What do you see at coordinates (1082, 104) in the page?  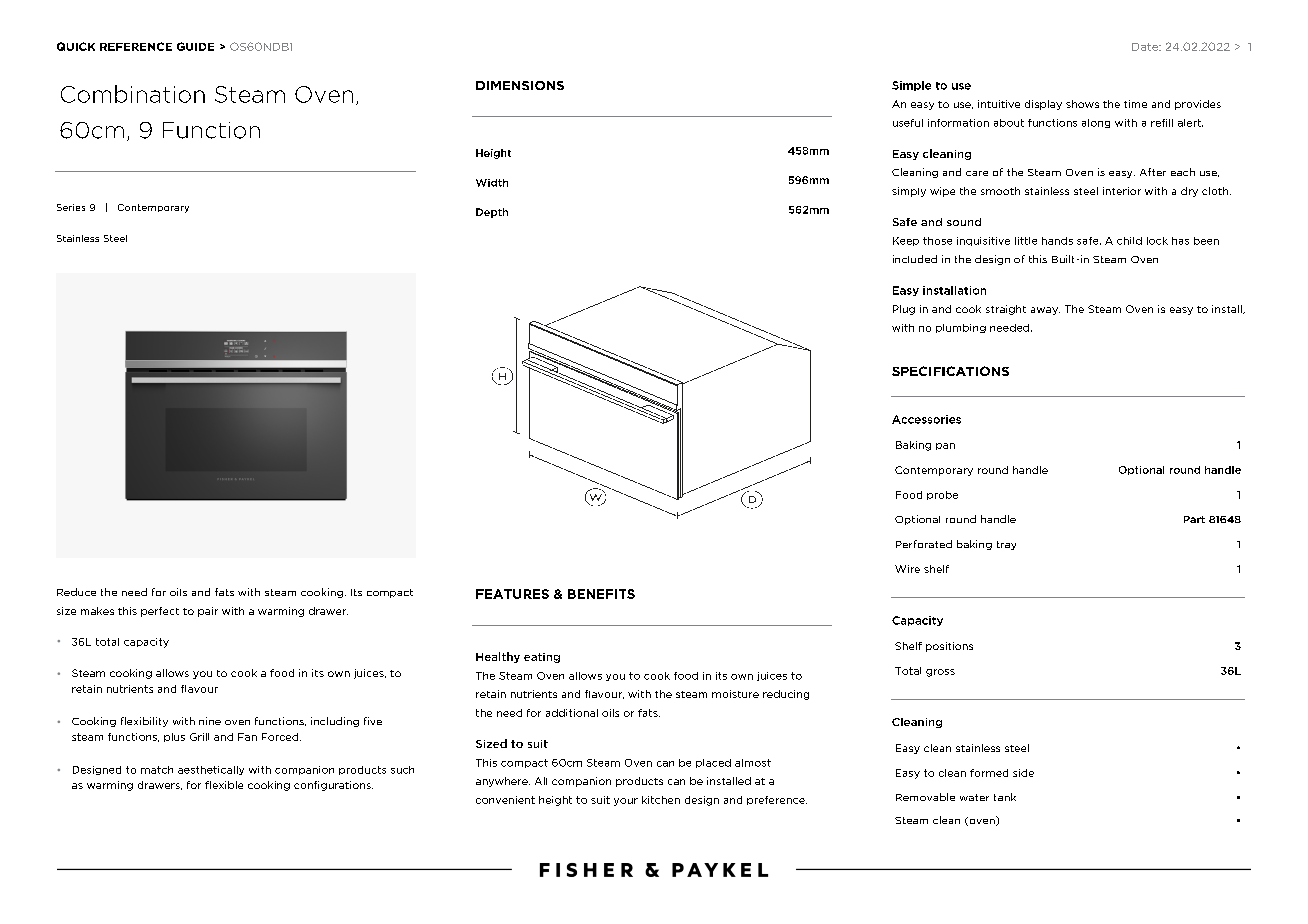 I see `shows` at bounding box center [1082, 104].
